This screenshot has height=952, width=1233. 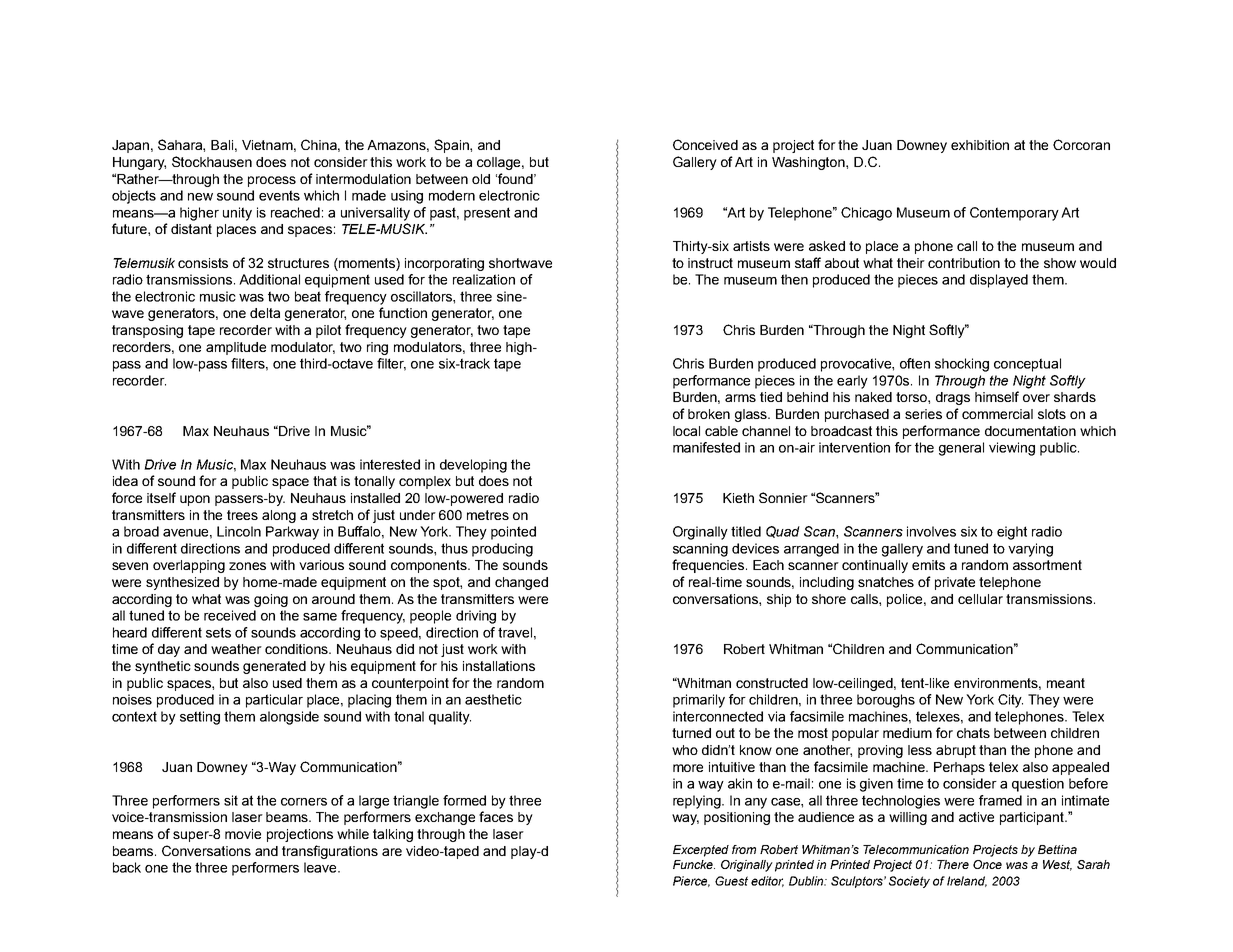 I want to click on movie, so click(x=243, y=834).
